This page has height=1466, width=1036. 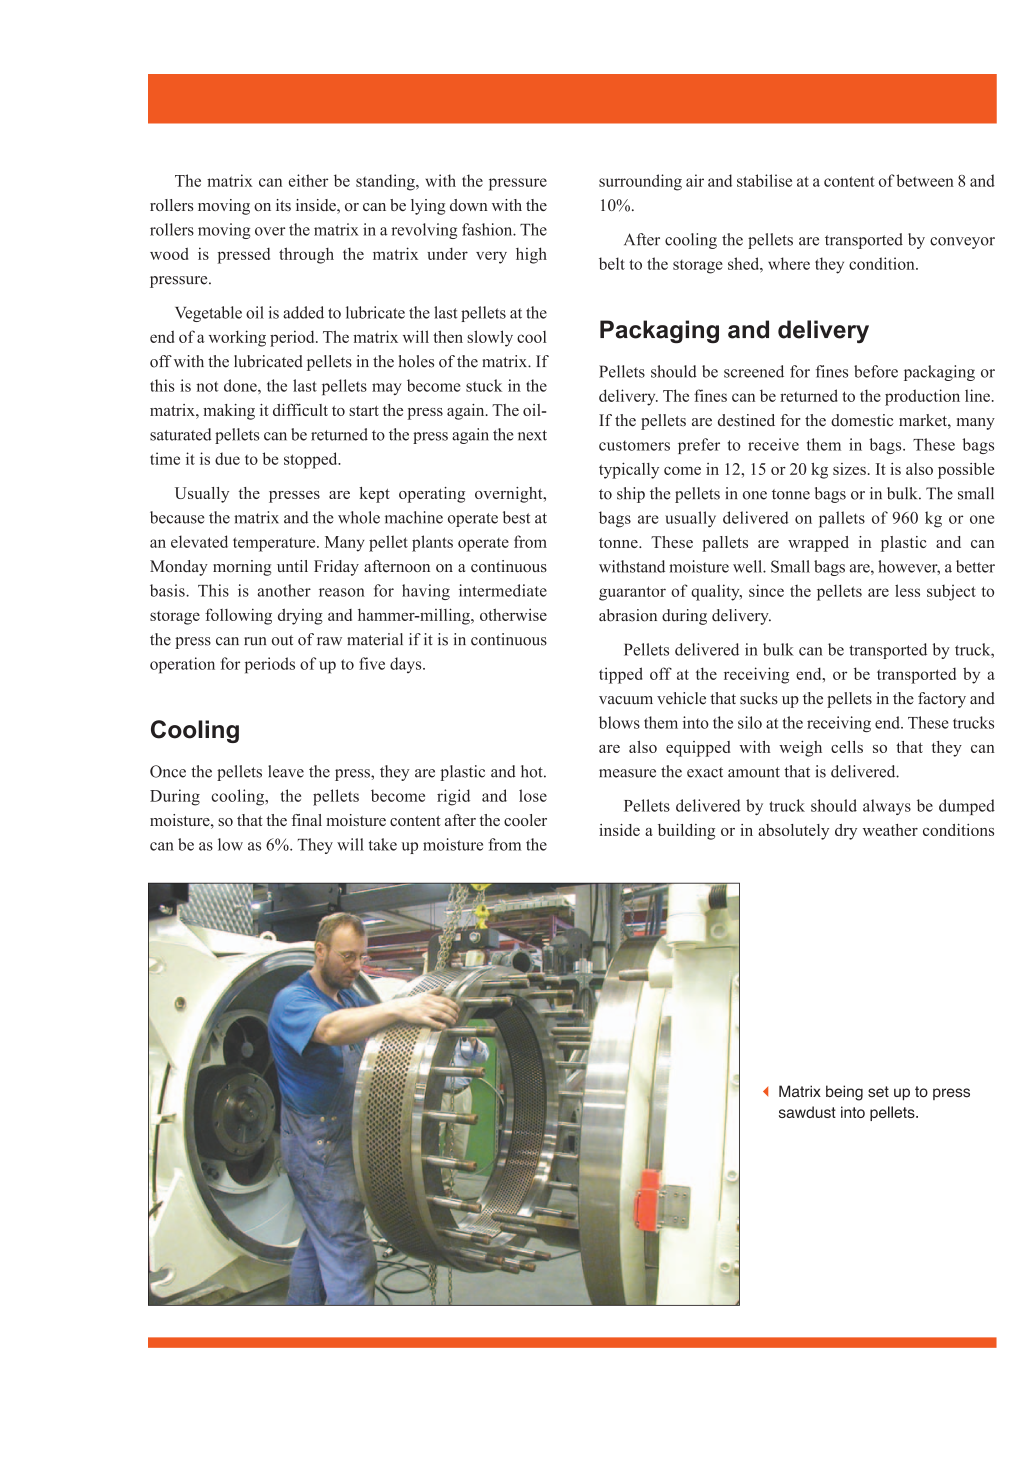 What do you see at coordinates (632, 593) in the page?
I see `guarantor` at bounding box center [632, 593].
